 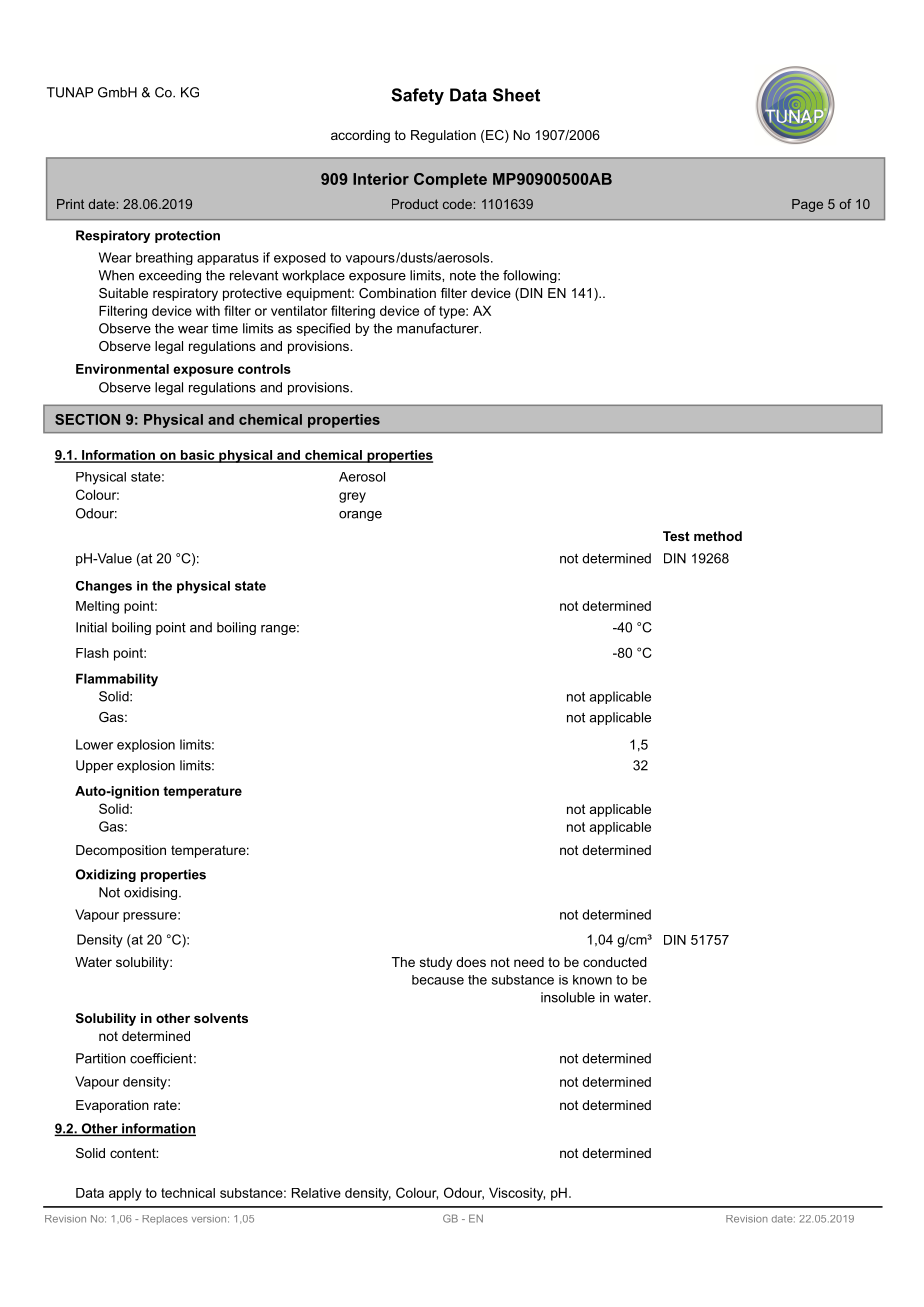 I want to click on technical, so click(x=188, y=1193).
